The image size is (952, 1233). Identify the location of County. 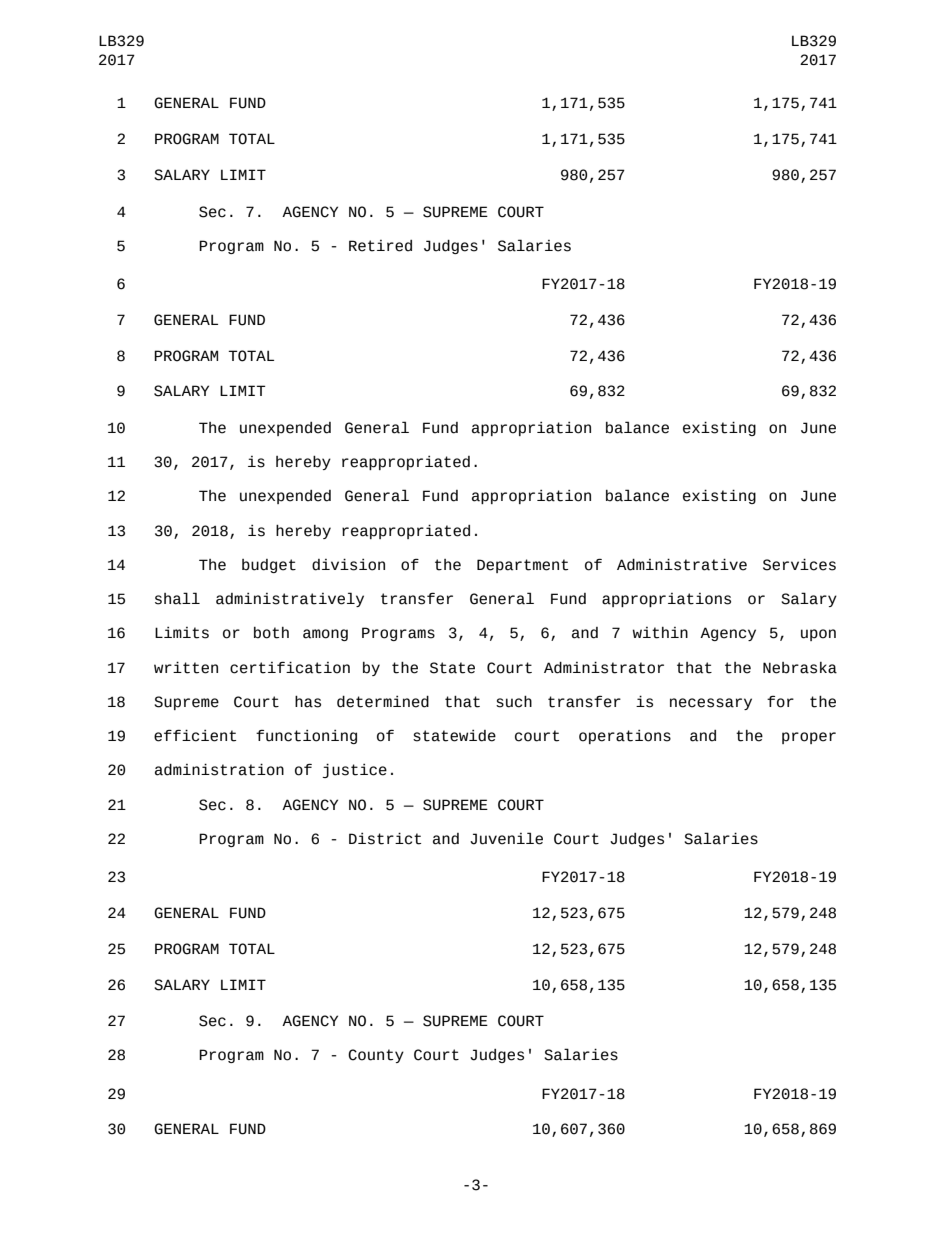
(376, 1056).
